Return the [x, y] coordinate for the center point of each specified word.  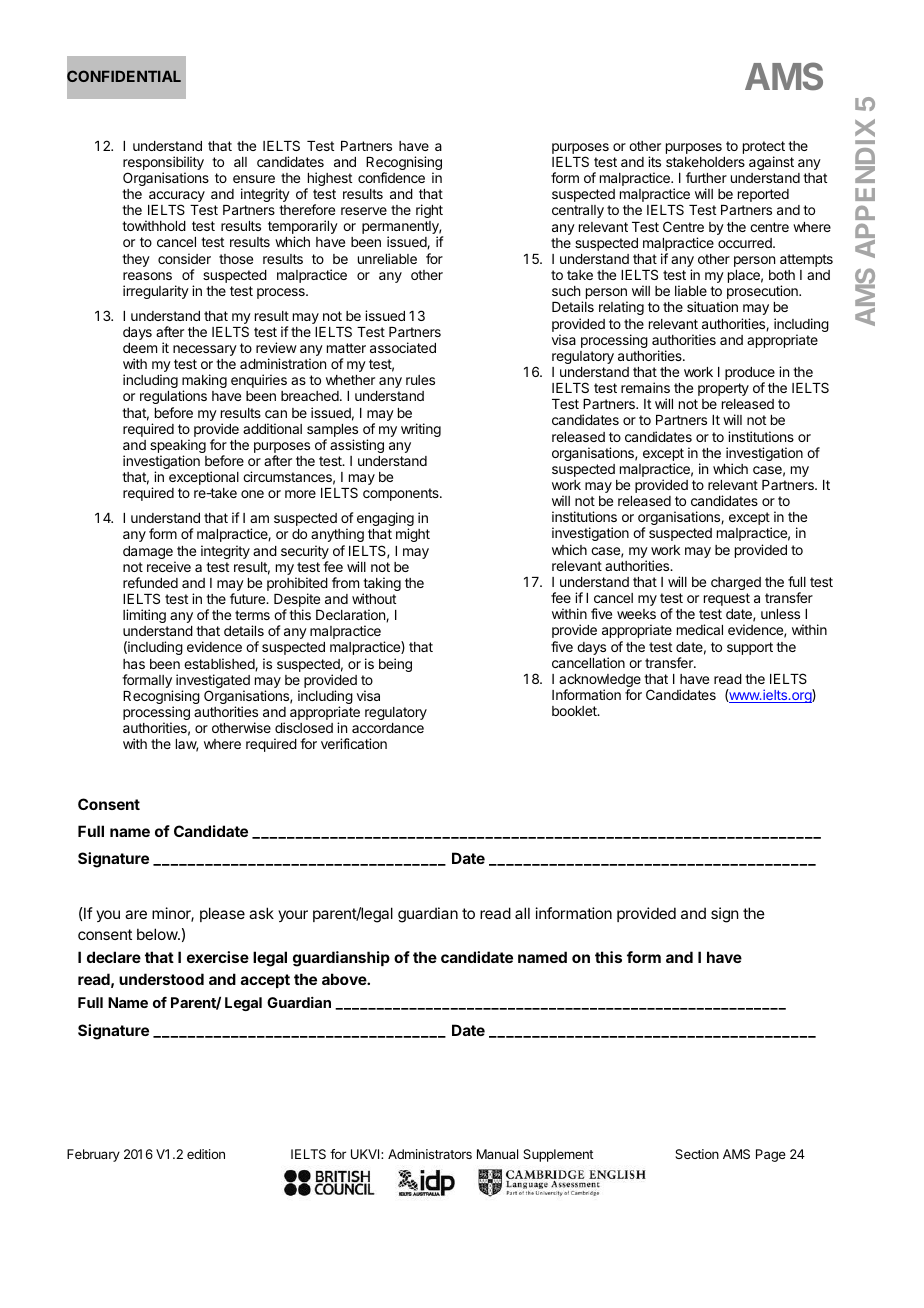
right [429, 211]
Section [697, 1154]
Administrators [430, 1154]
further [706, 177]
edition [206, 1154]
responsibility [163, 164]
